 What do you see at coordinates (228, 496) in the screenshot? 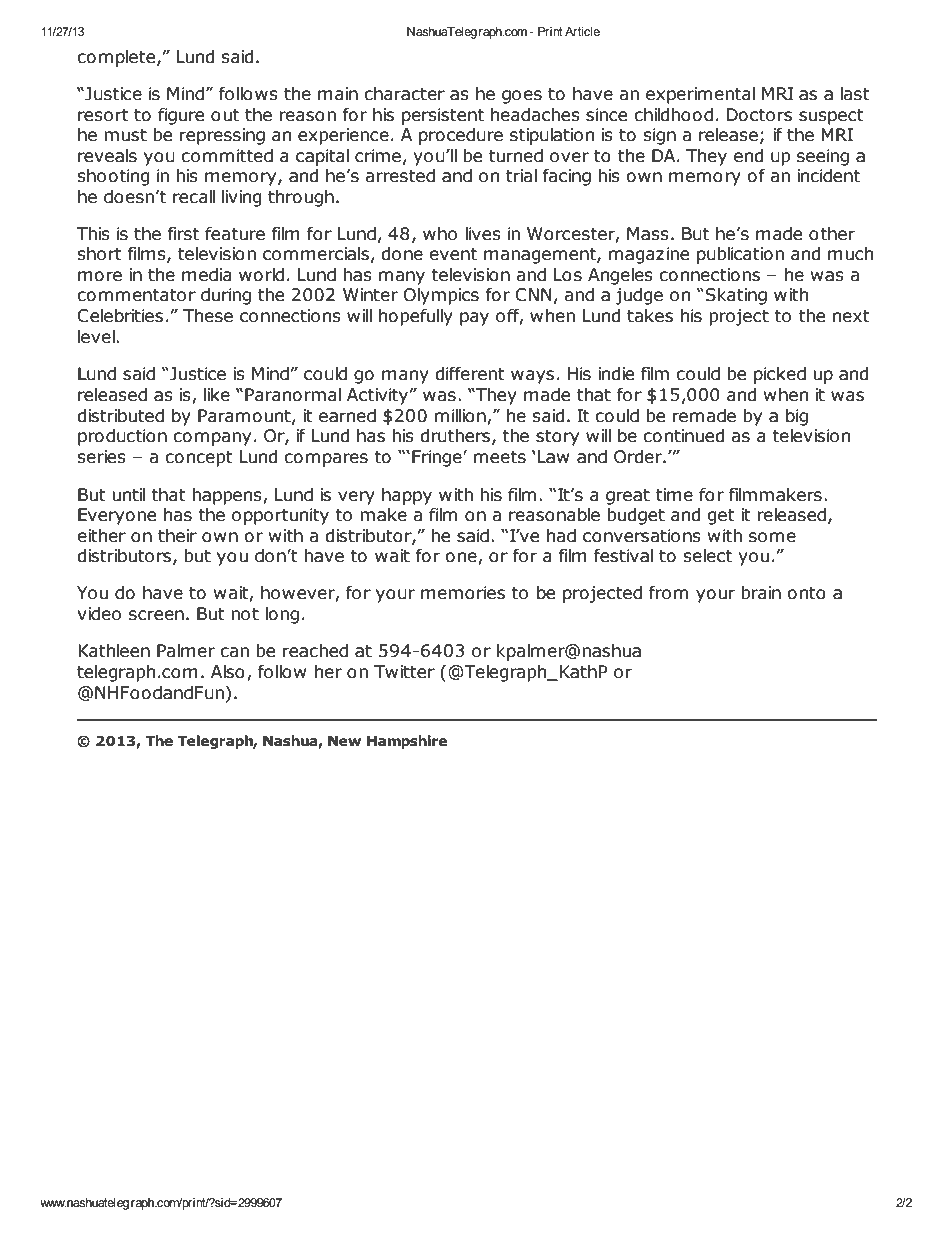
I see `happens` at bounding box center [228, 496].
